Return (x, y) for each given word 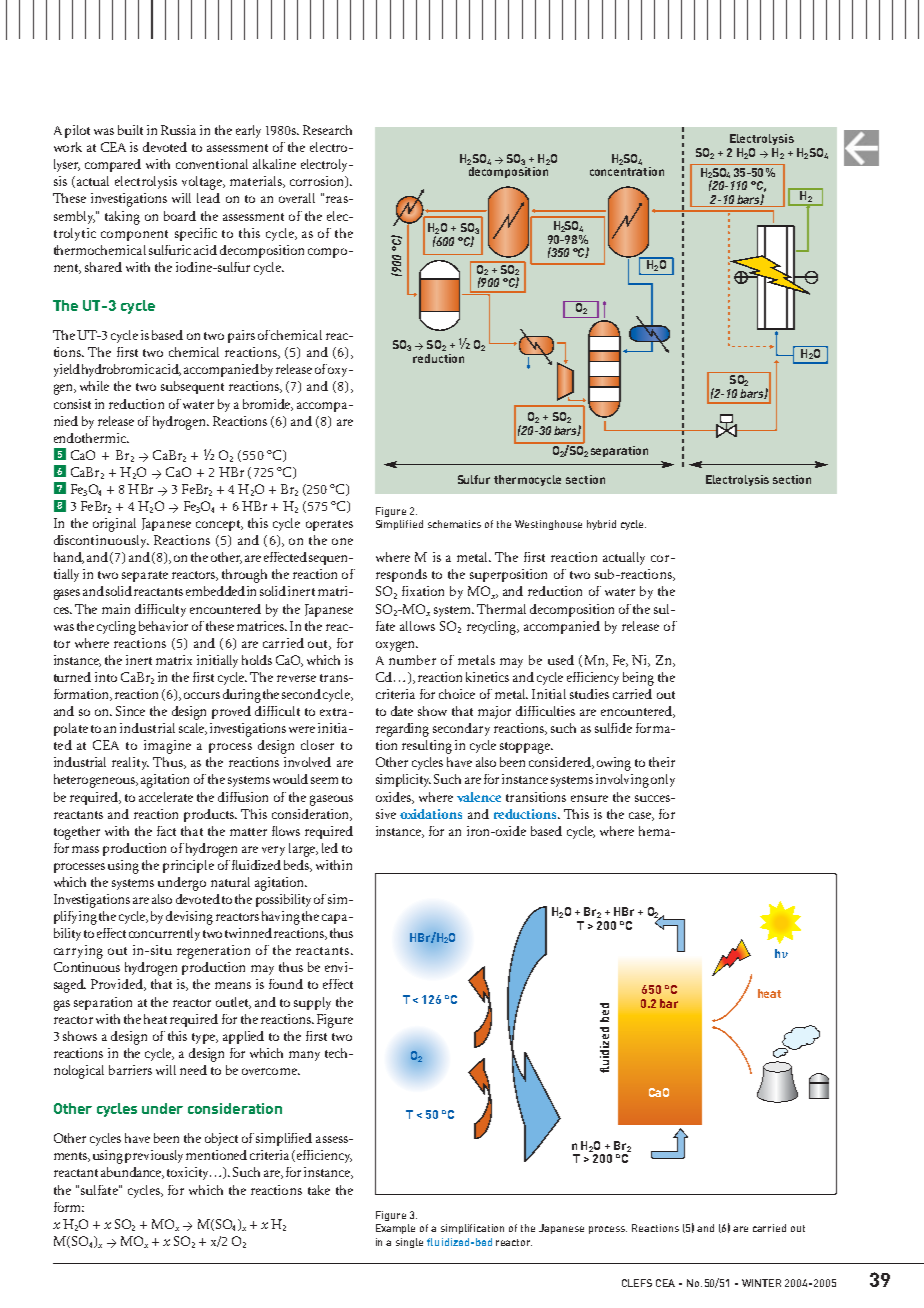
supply (312, 1003)
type (205, 1038)
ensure (589, 798)
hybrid (601, 525)
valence (479, 797)
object (221, 1139)
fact (166, 831)
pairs (241, 336)
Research (327, 130)
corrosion (318, 182)
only (663, 780)
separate (145, 576)
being (638, 679)
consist (72, 404)
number (412, 660)
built (130, 130)
